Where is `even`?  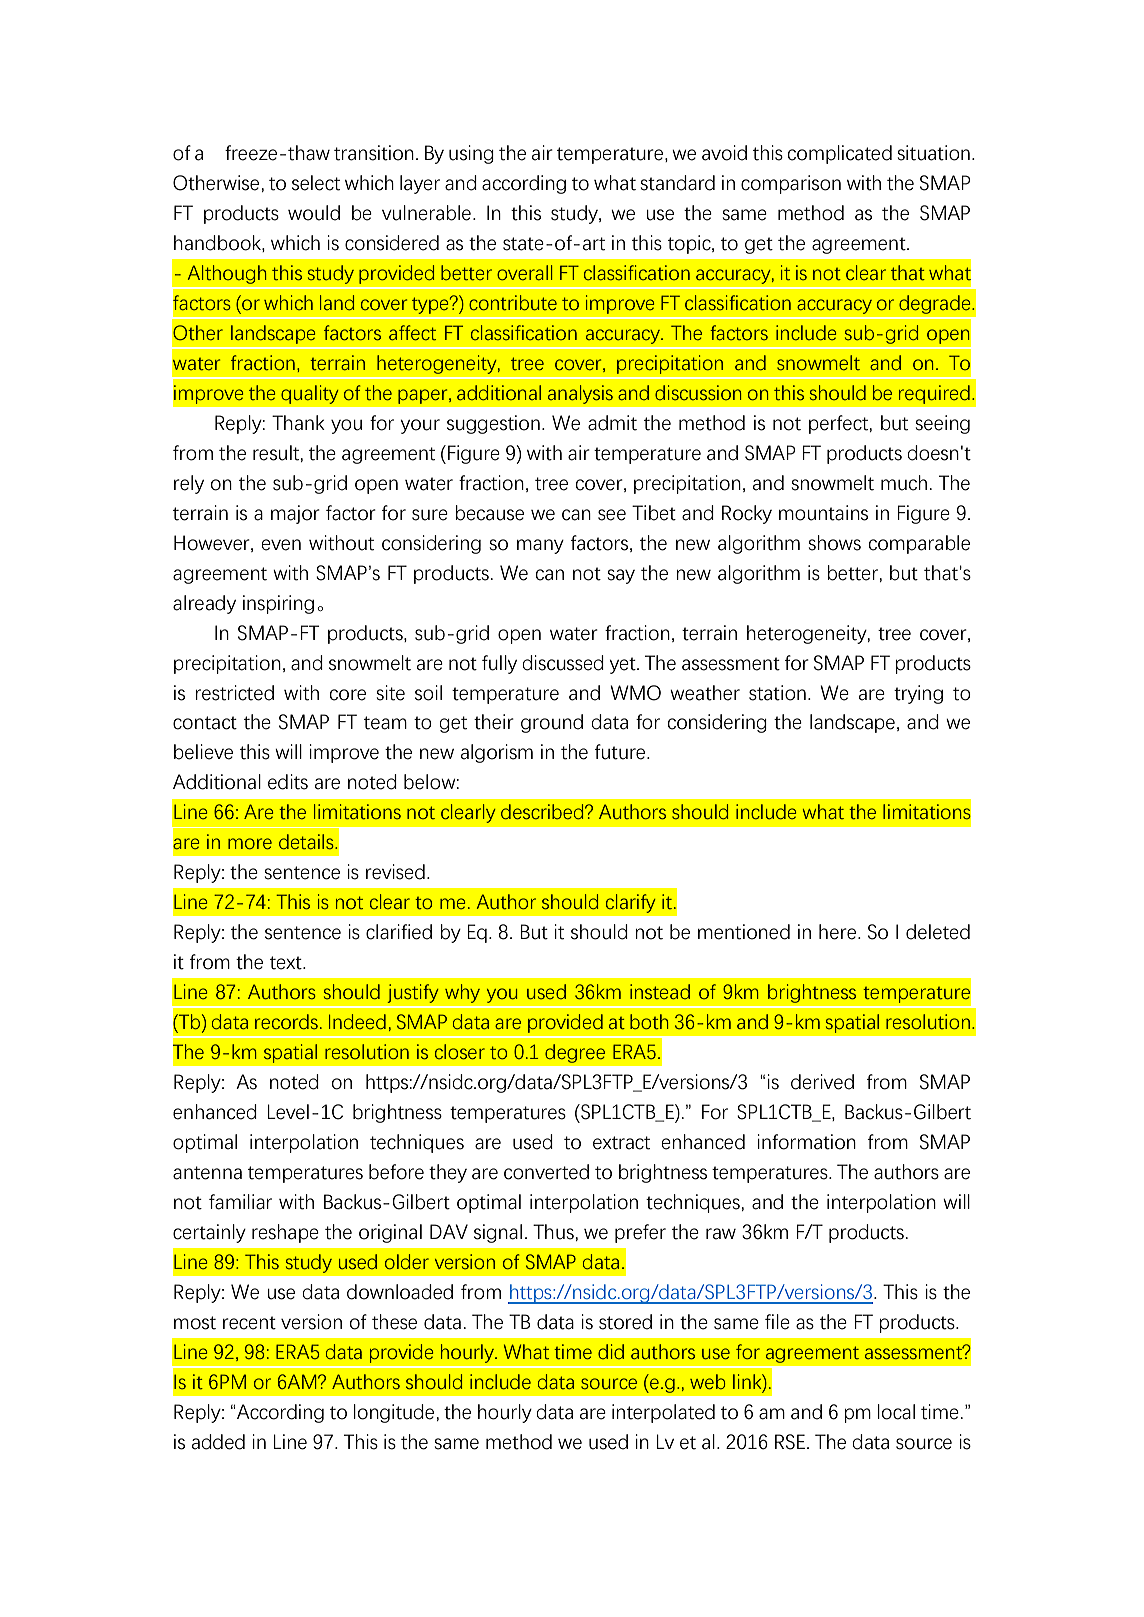
even is located at coordinates (281, 545).
